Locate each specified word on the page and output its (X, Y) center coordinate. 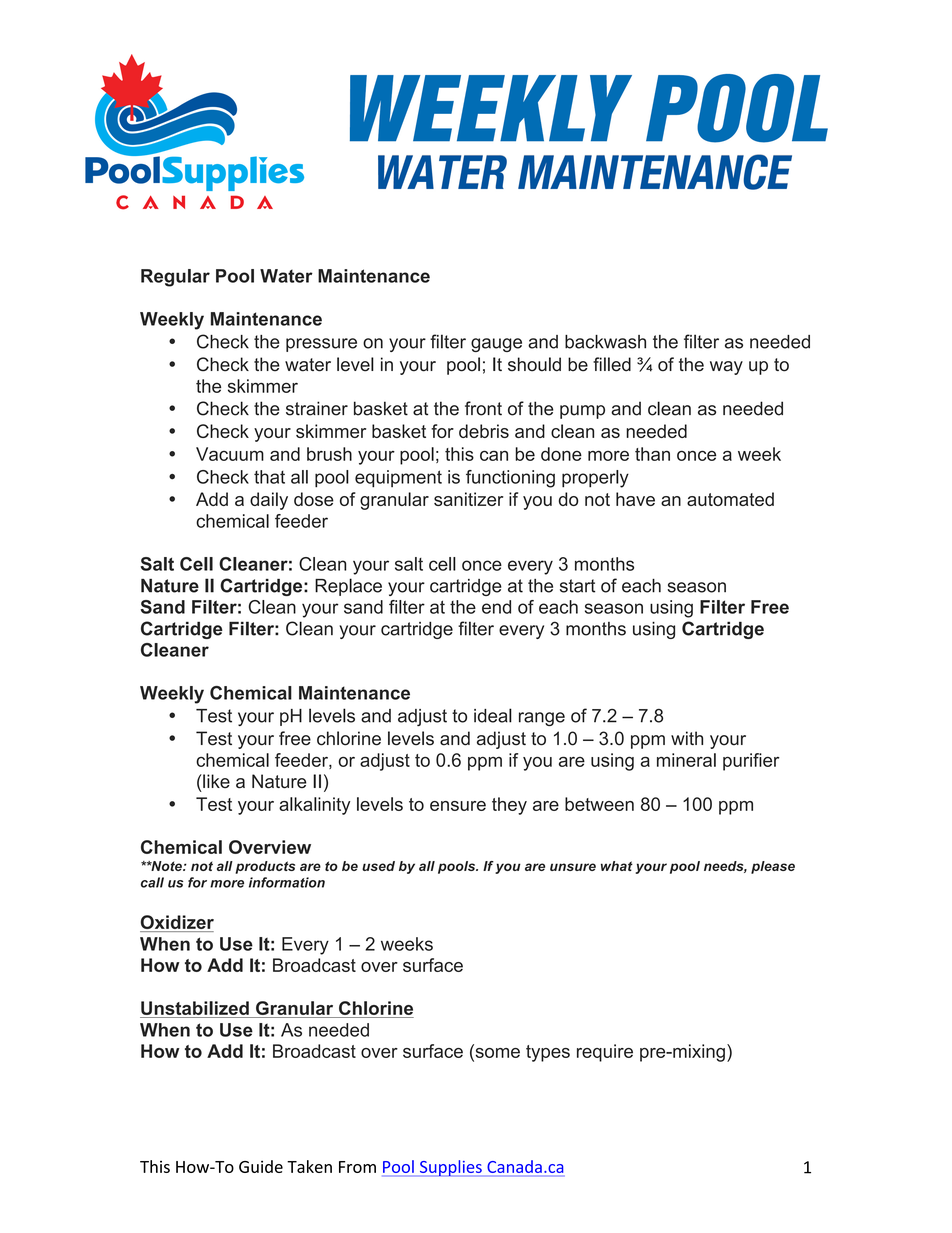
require (605, 1053)
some (496, 1051)
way (726, 368)
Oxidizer (177, 923)
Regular (175, 278)
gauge (496, 345)
